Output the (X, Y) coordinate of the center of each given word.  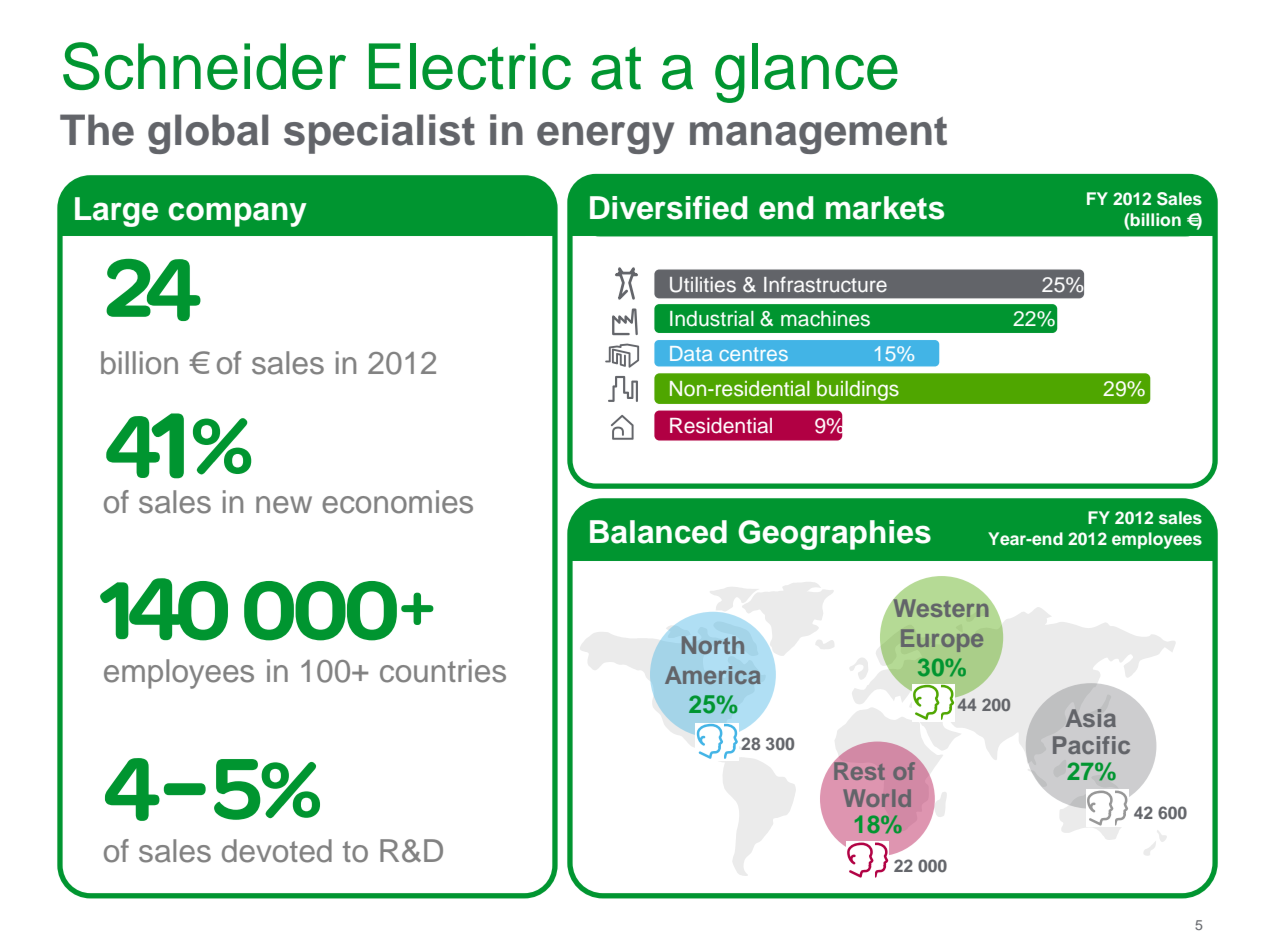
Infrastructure (825, 284)
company (237, 214)
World (877, 798)
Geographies (834, 535)
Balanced (658, 532)
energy (605, 138)
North (713, 645)
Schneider (204, 66)
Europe (942, 640)
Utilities (703, 285)
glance (806, 73)
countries (443, 671)
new (284, 505)
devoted (277, 851)
